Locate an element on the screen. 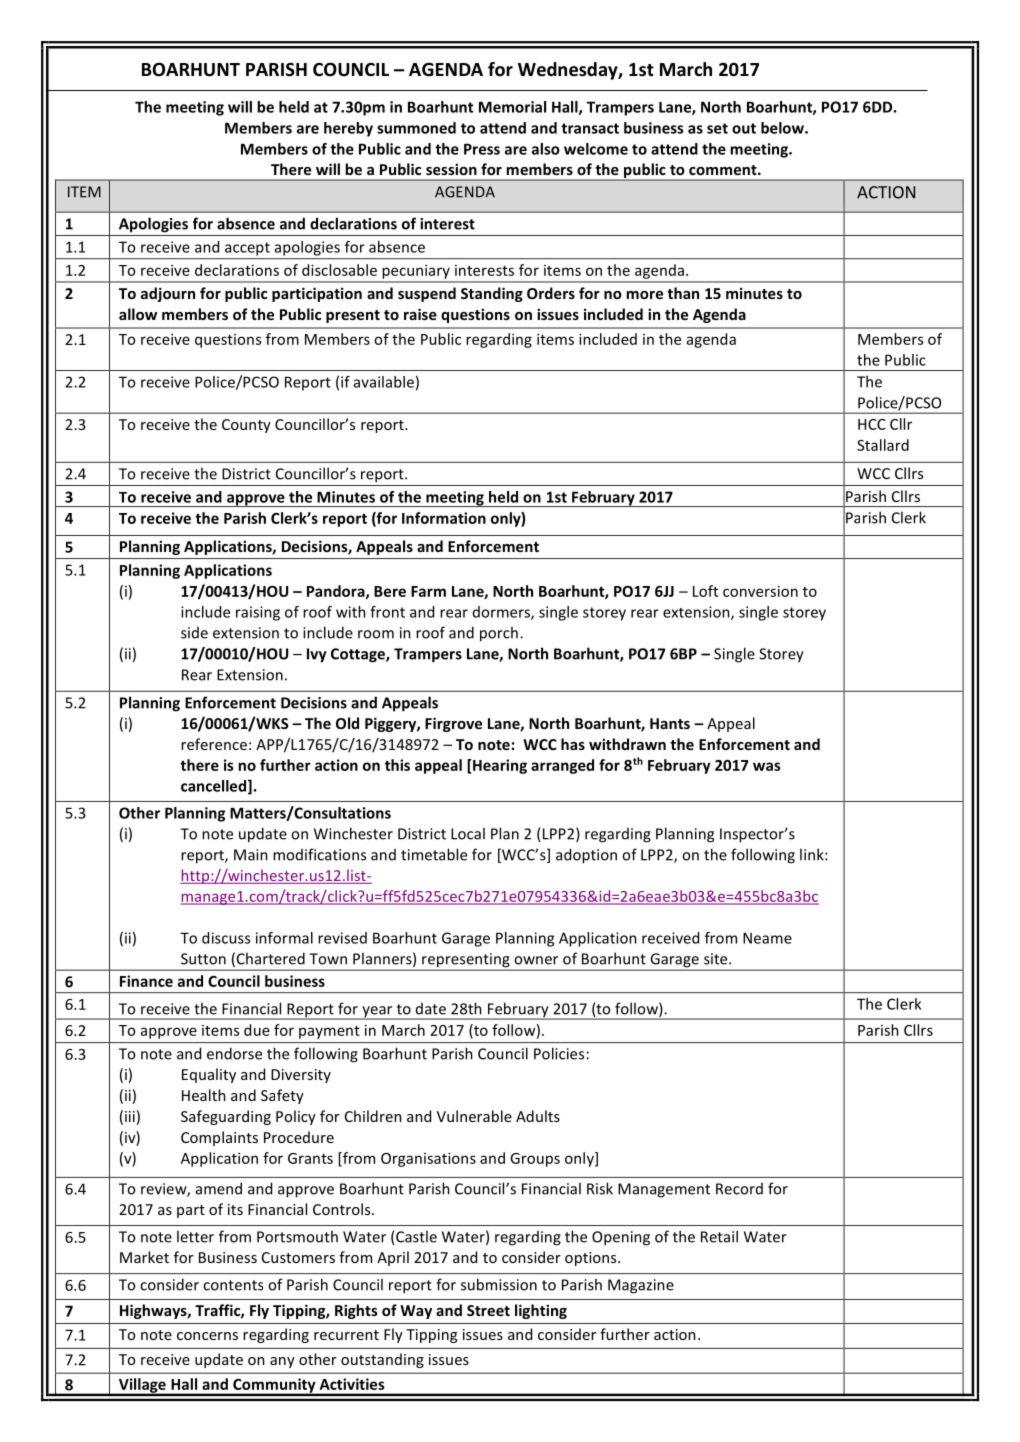  set is located at coordinates (717, 128).
